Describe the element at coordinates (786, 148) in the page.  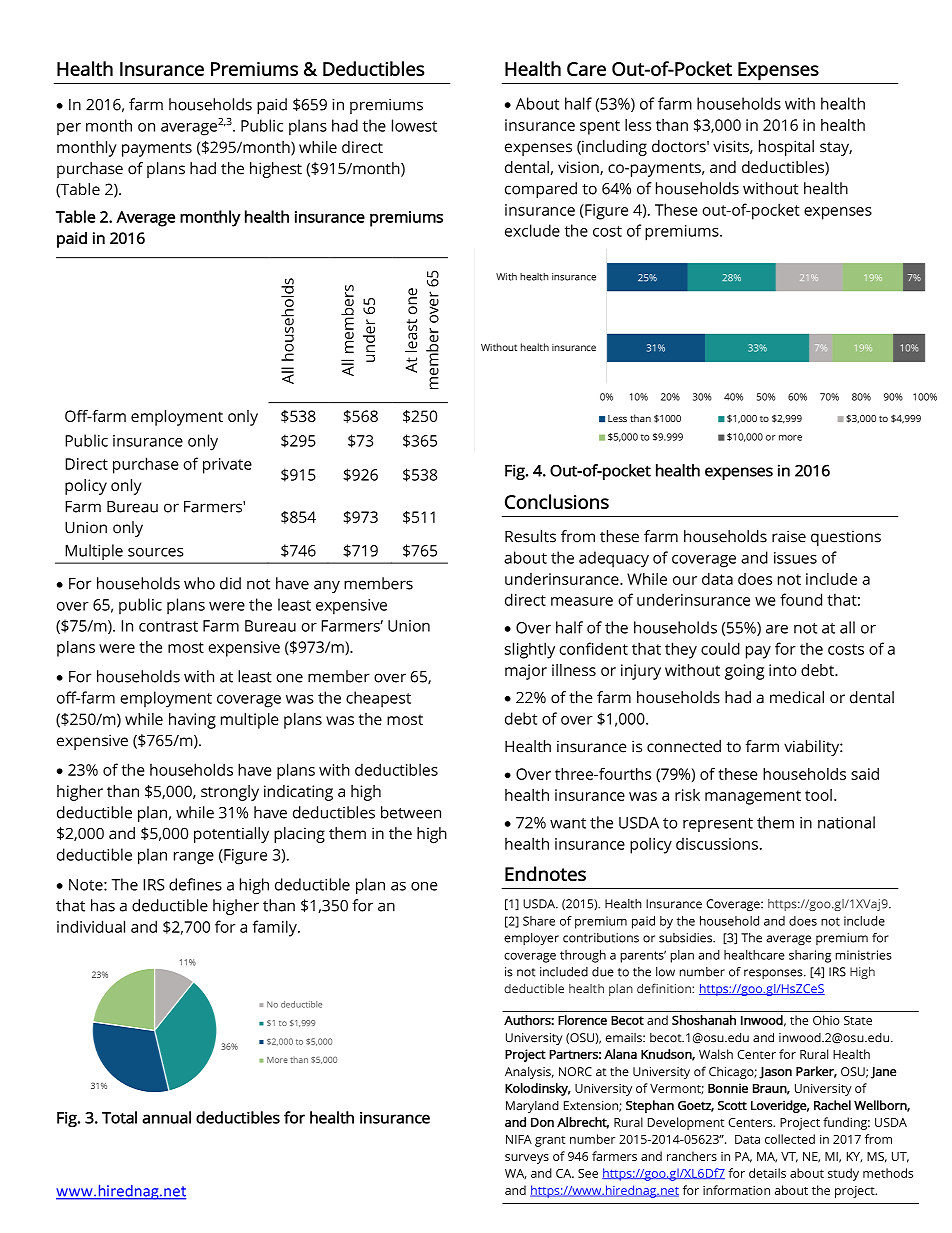
I see `hospital` at that location.
